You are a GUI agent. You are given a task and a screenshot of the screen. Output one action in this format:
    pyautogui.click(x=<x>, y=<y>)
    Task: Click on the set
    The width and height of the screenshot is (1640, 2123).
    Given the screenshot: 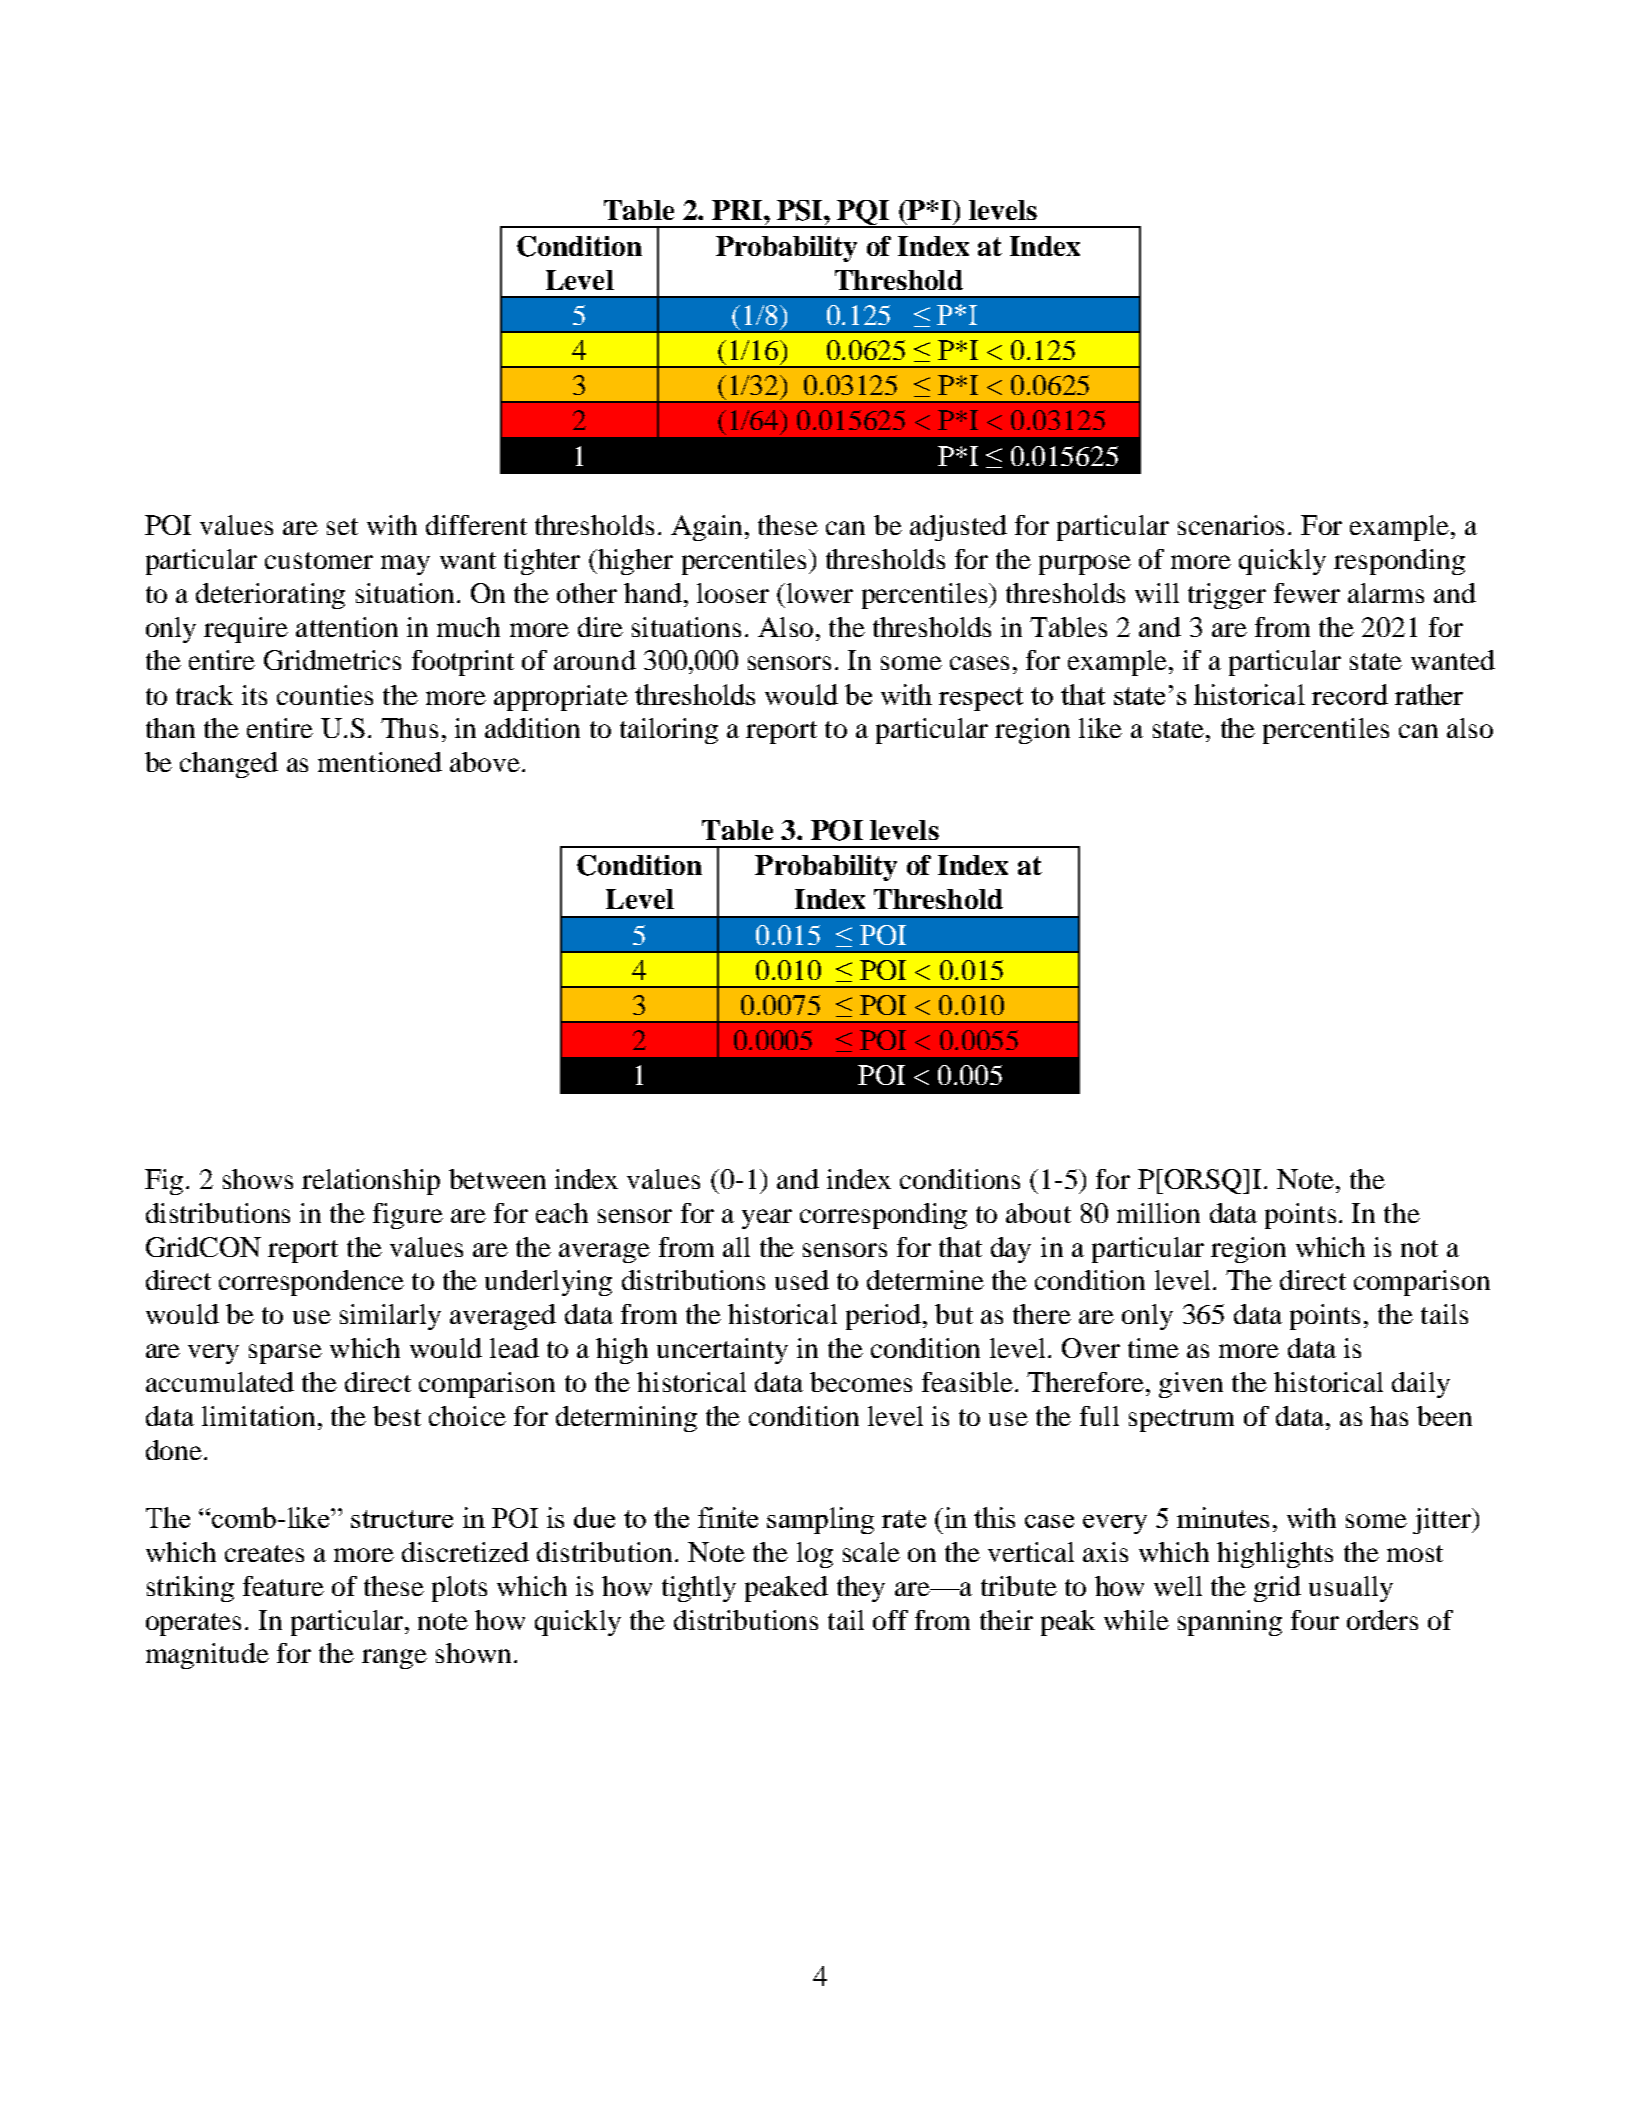 What is the action you would take?
    pyautogui.click(x=342, y=526)
